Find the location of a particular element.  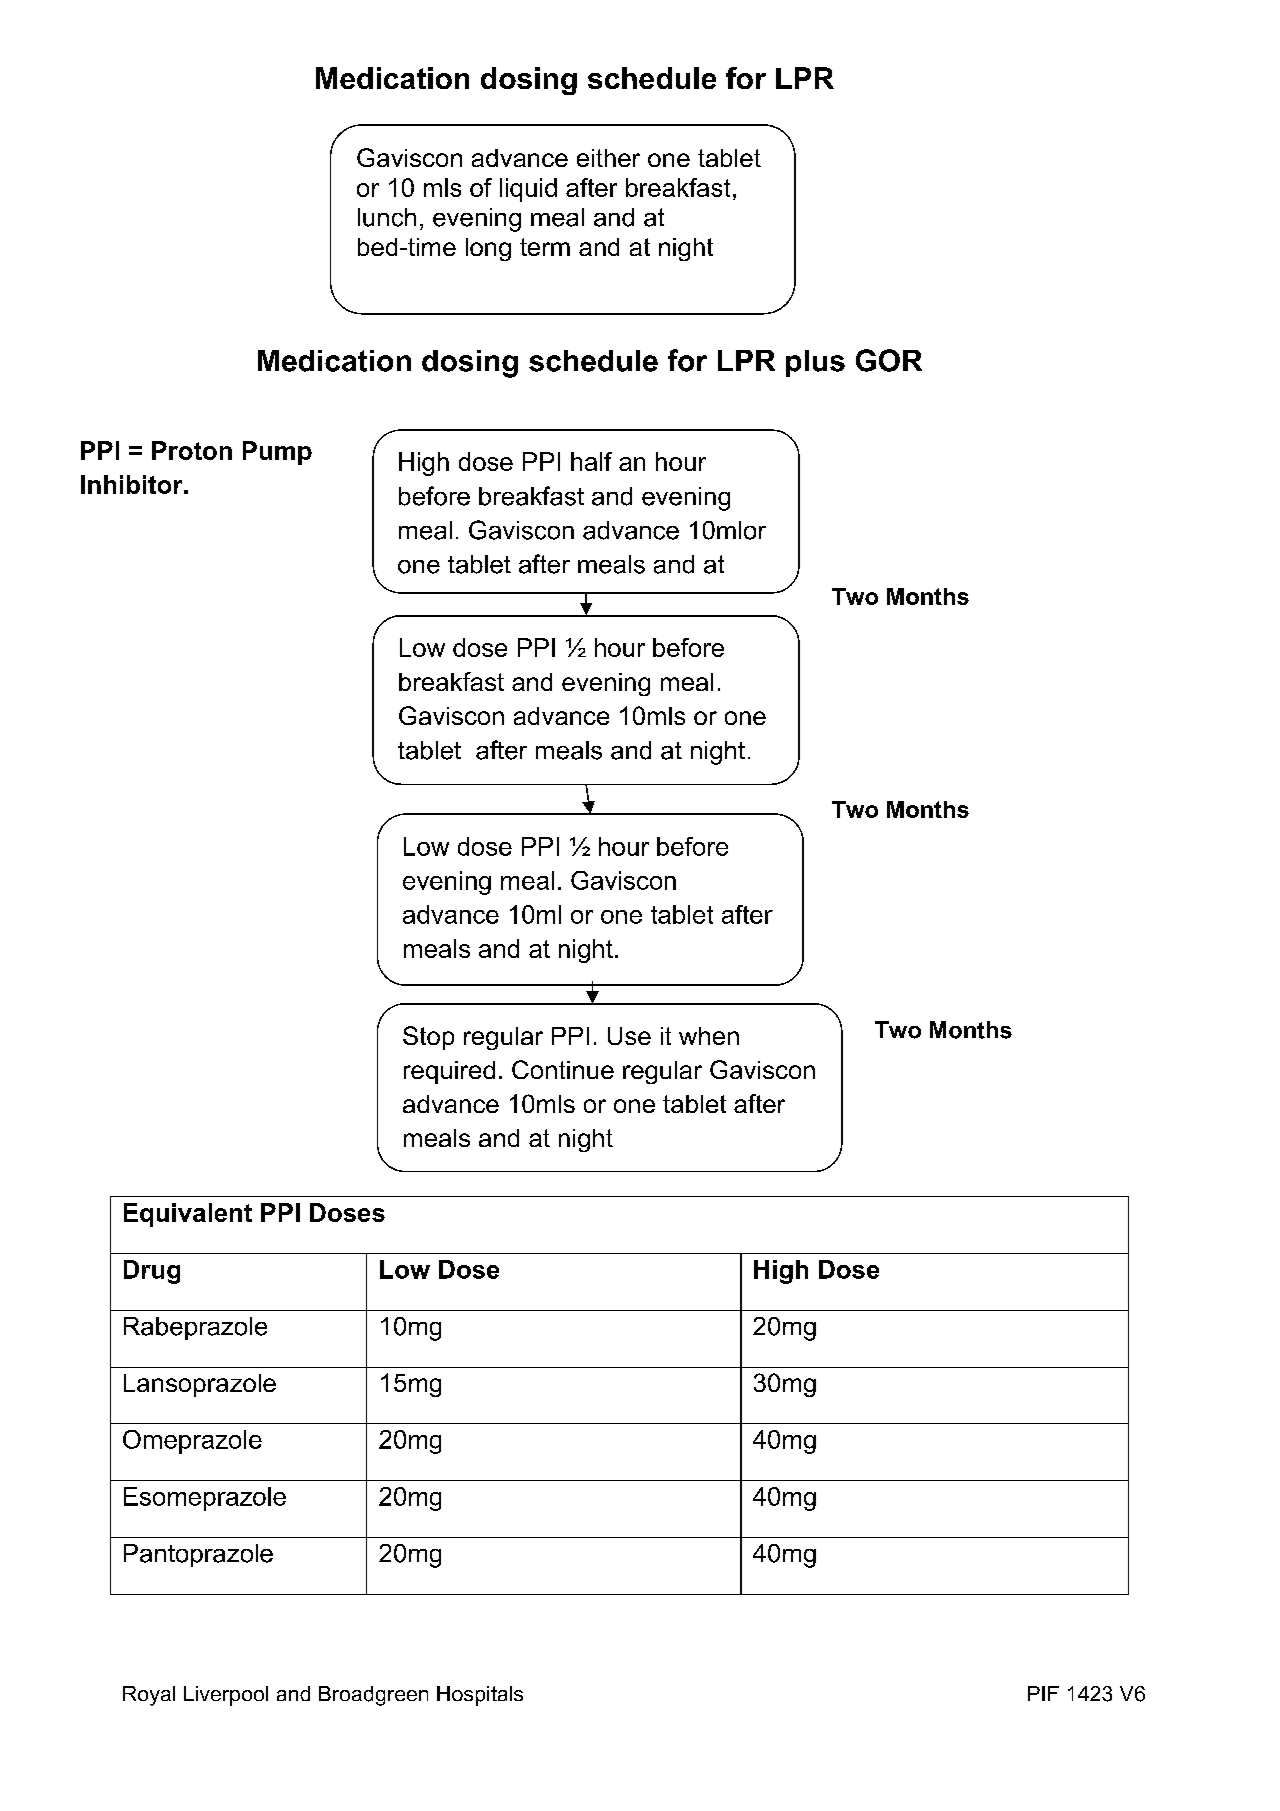

when is located at coordinates (709, 1036).
